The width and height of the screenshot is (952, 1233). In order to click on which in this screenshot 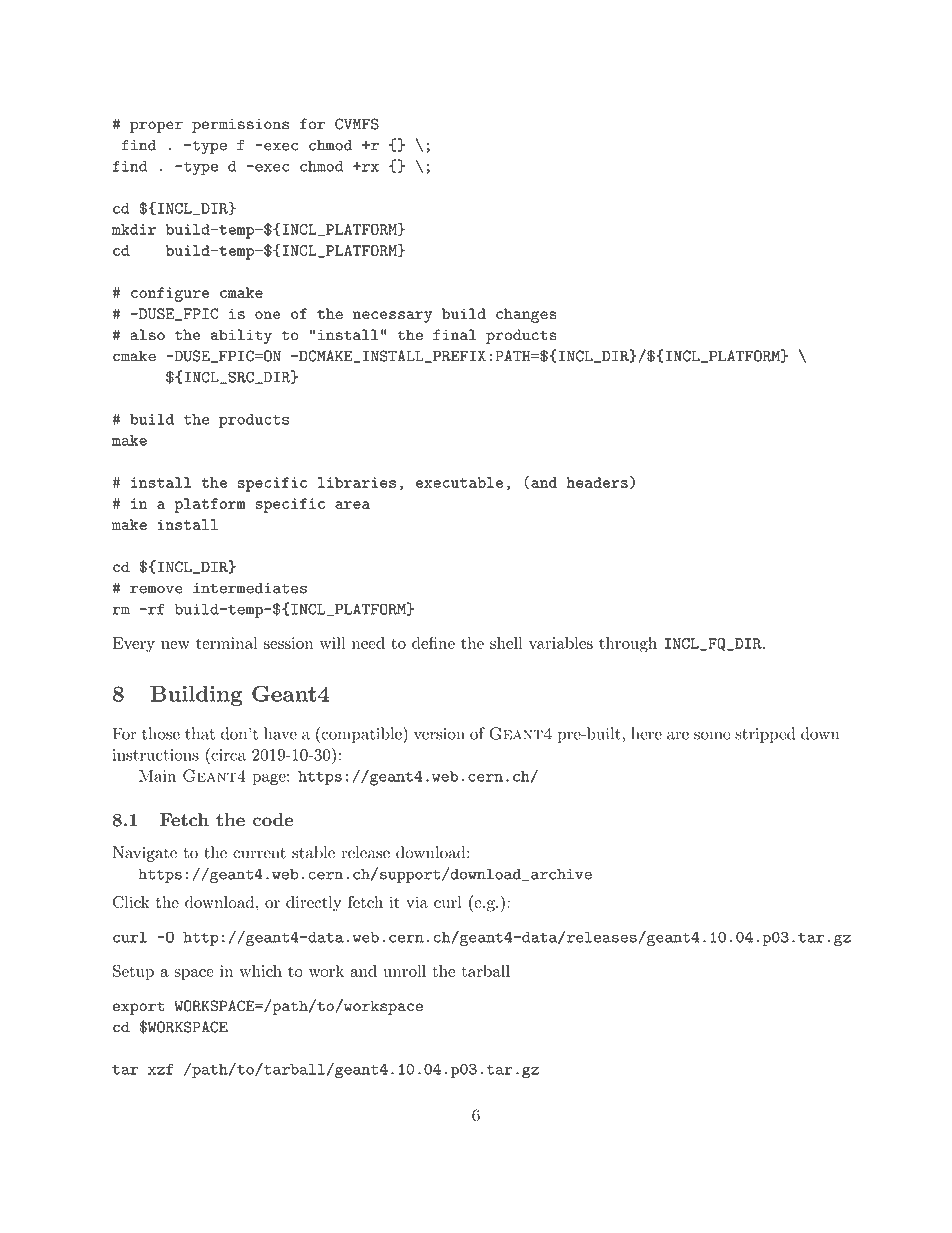, I will do `click(260, 971)`.
